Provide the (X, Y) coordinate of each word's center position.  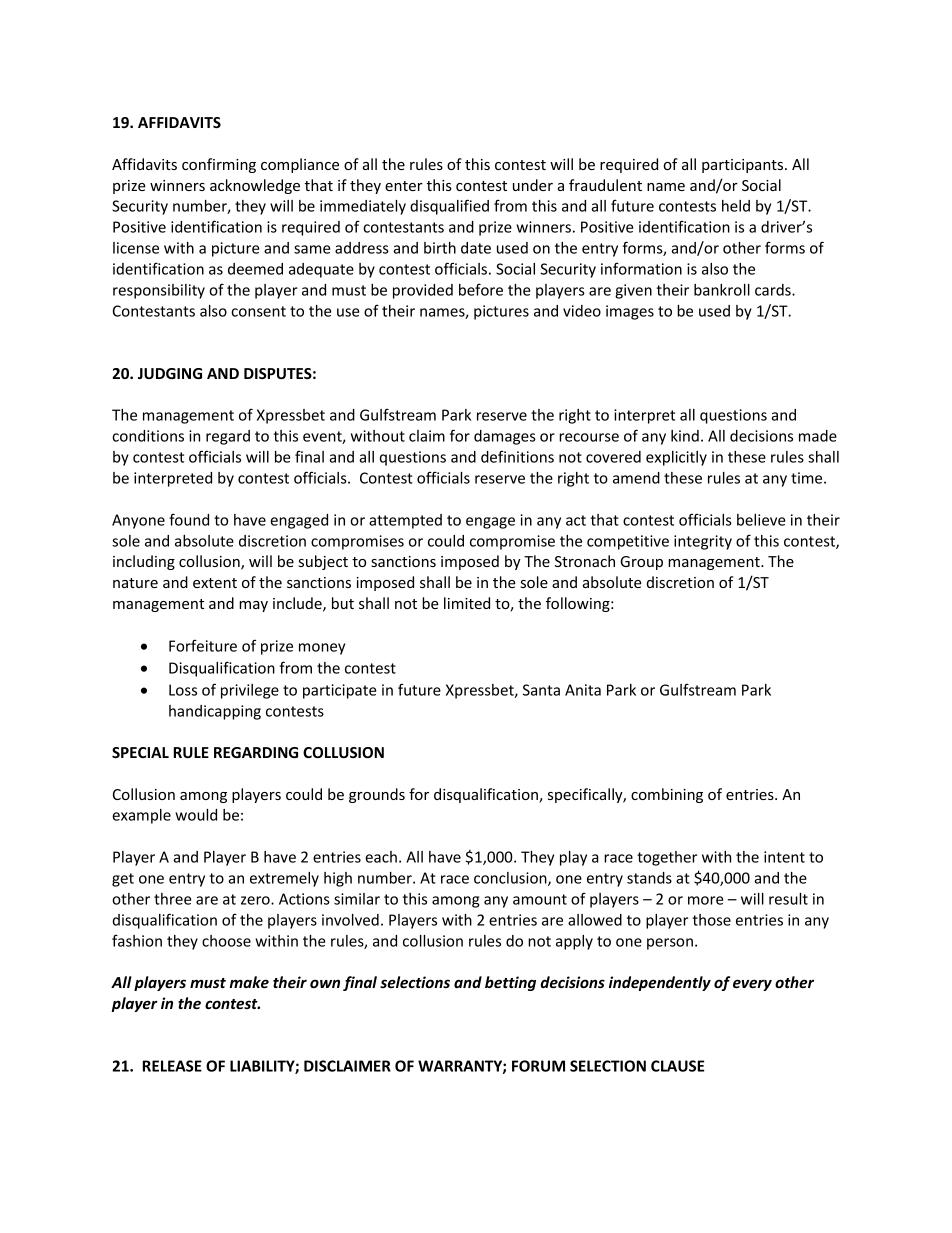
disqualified (449, 207)
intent (784, 857)
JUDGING (170, 373)
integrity (703, 542)
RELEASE (172, 1066)
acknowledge (255, 186)
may (253, 606)
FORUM (538, 1066)
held (736, 206)
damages (505, 437)
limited (467, 603)
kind (685, 436)
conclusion (511, 879)
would (196, 815)
